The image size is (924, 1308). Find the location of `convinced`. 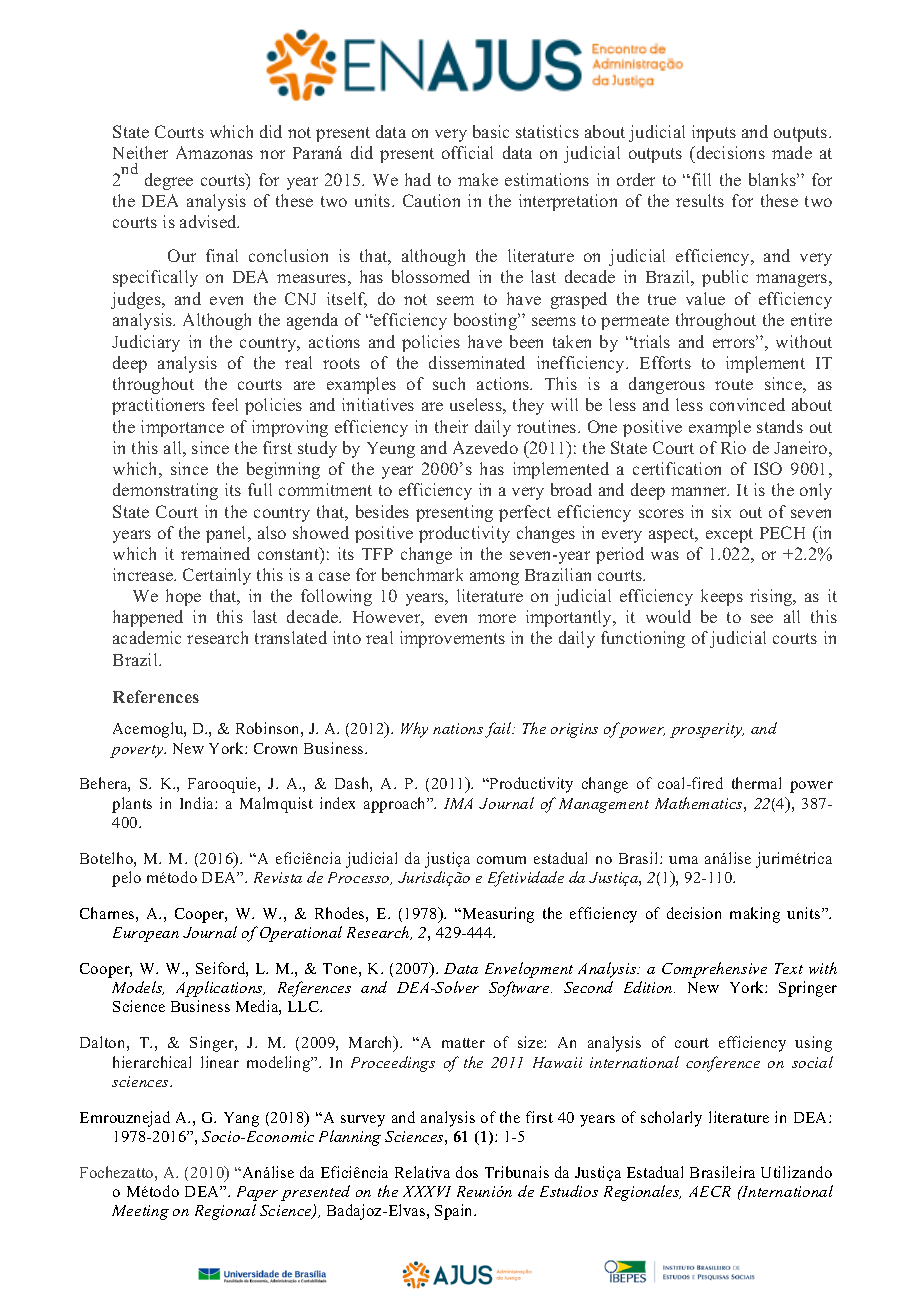

convinced is located at coordinates (747, 404).
